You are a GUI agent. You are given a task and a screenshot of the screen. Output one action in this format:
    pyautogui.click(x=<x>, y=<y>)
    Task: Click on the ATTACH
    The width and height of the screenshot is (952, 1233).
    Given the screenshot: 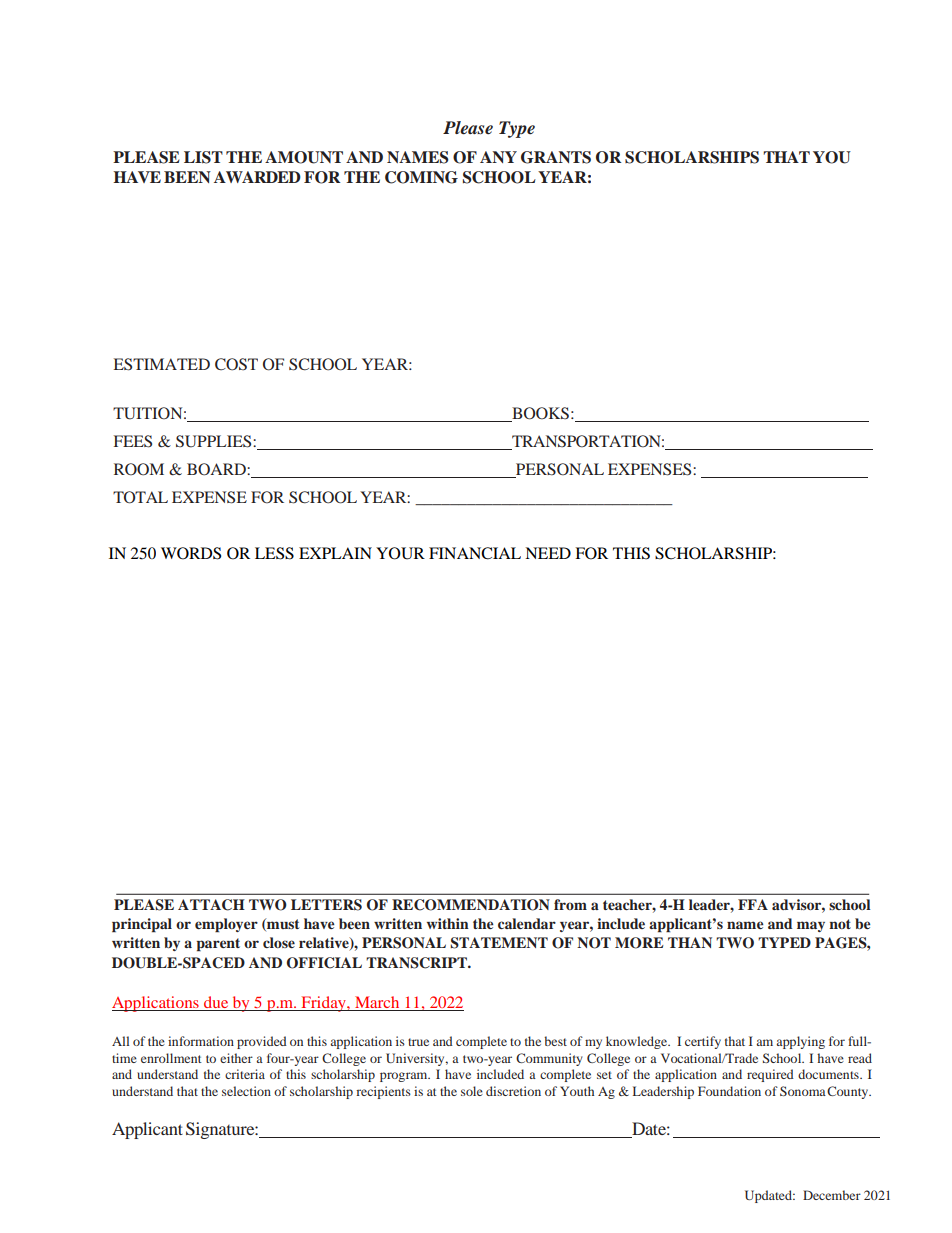 What is the action you would take?
    pyautogui.click(x=211, y=905)
